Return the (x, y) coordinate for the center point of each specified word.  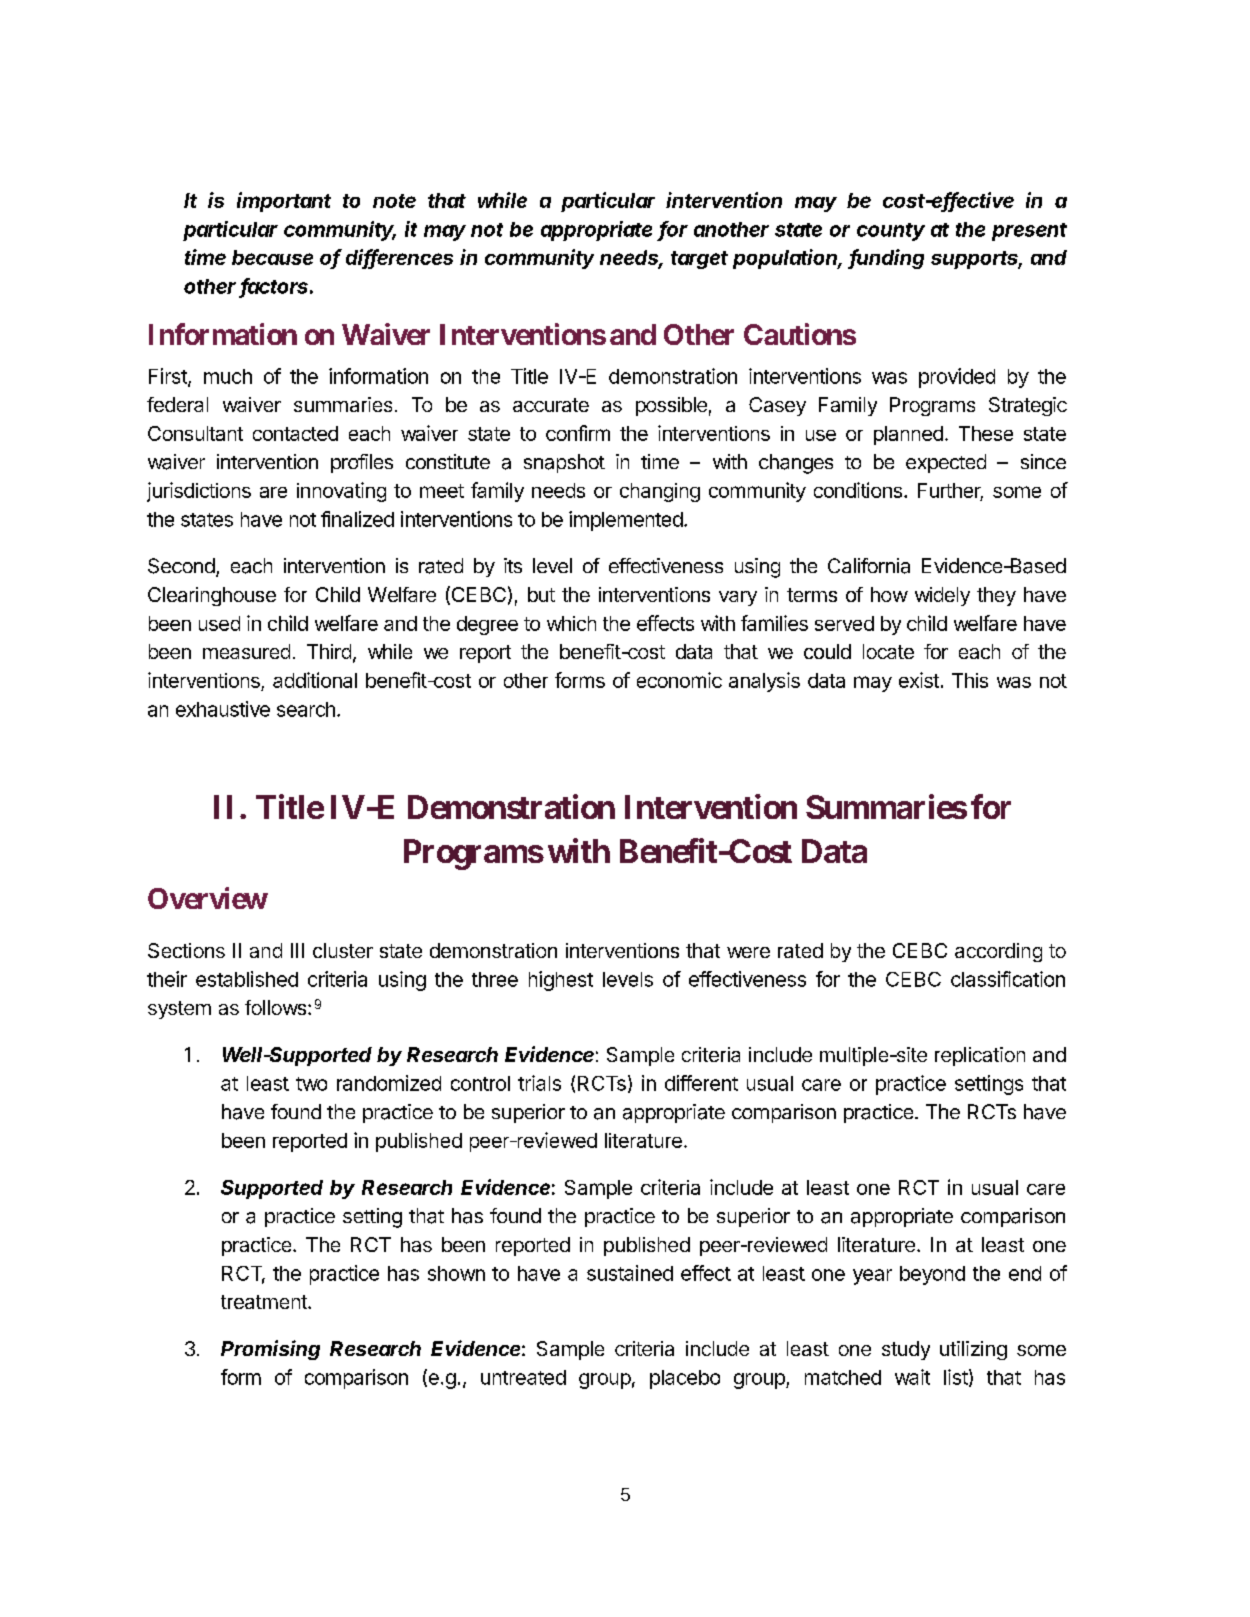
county (891, 232)
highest (561, 981)
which (571, 623)
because (272, 257)
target (699, 260)
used (219, 623)
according (998, 952)
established (247, 979)
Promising (270, 1350)
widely (942, 596)
